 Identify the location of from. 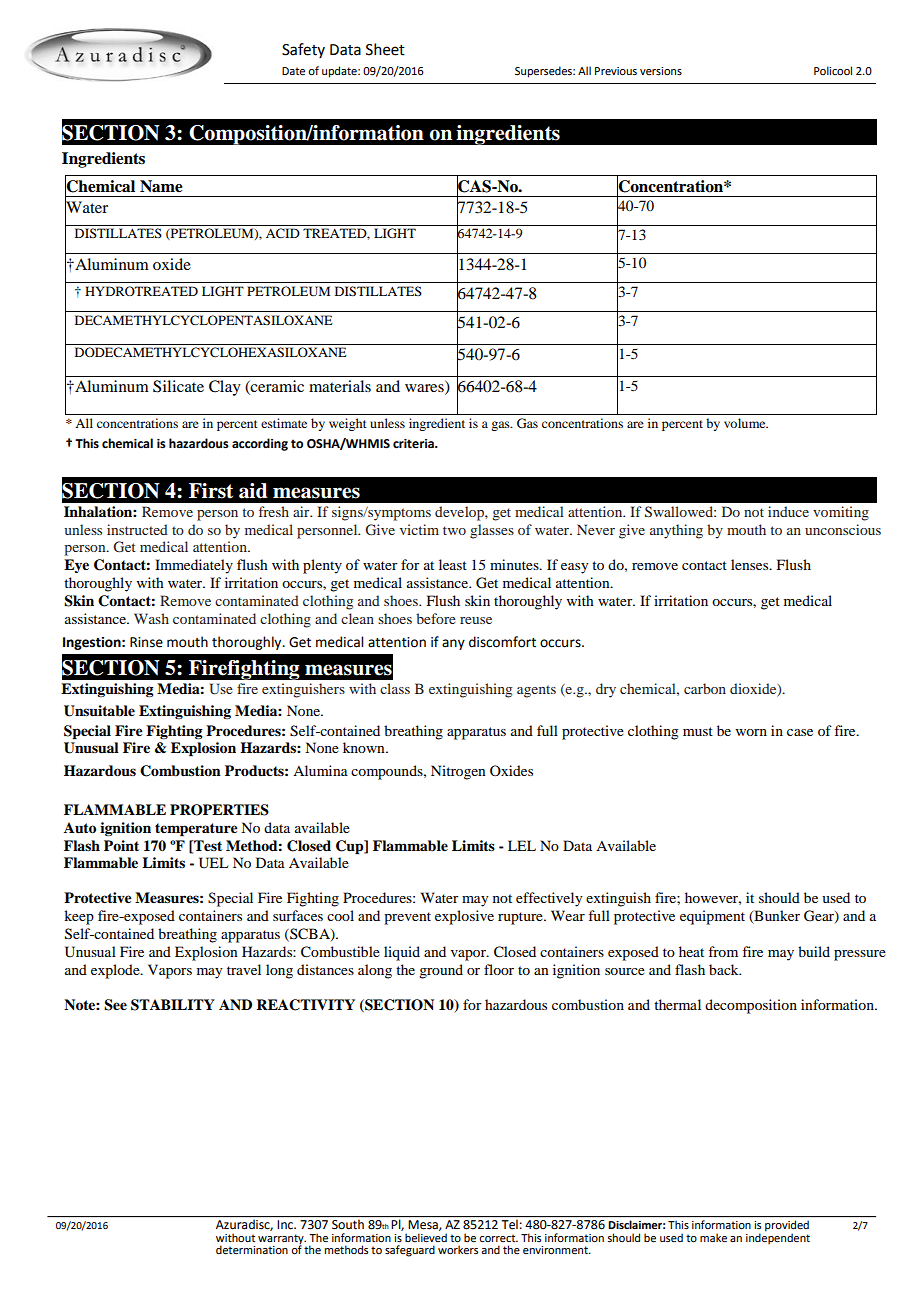
(723, 951).
